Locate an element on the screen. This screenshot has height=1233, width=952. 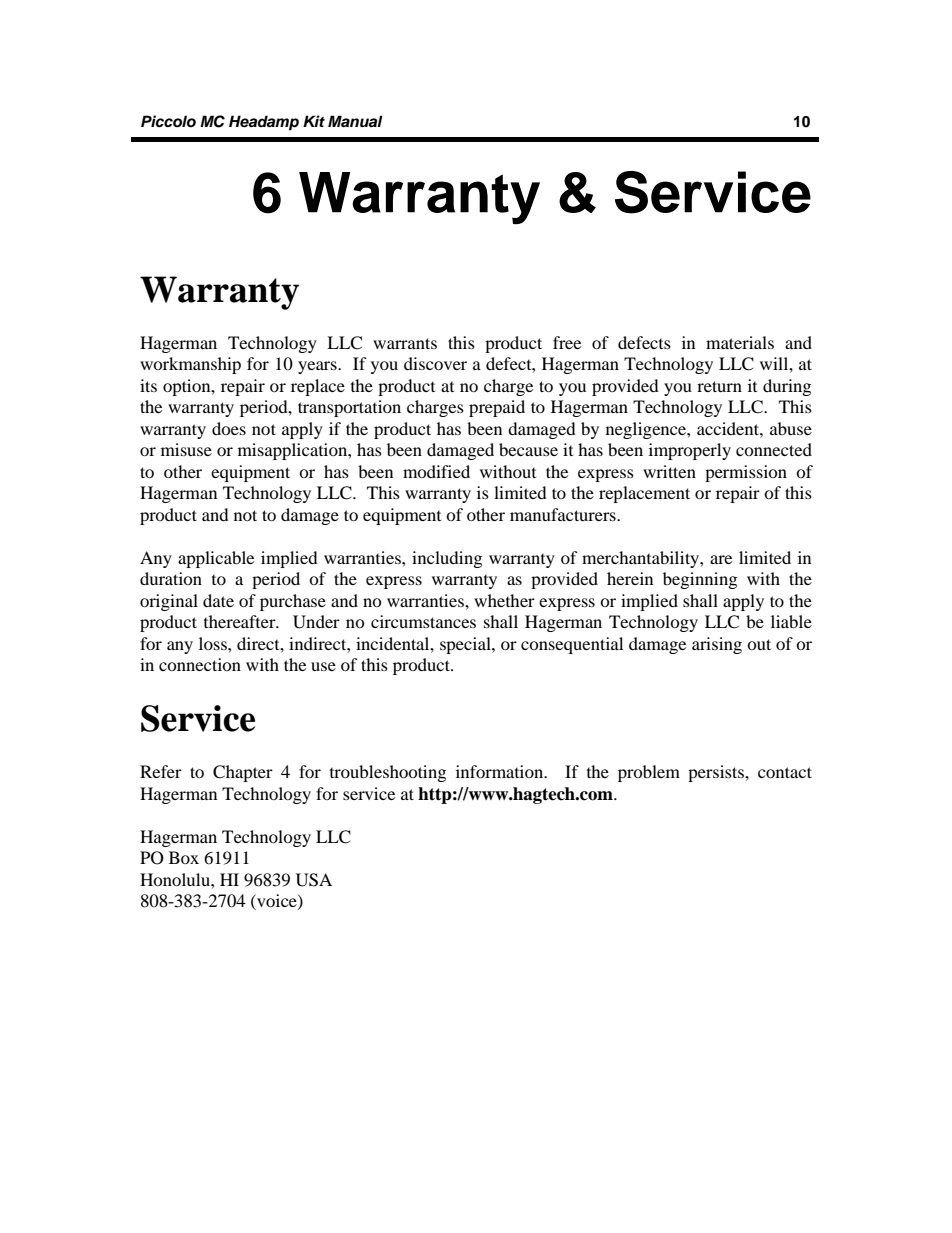
arising is located at coordinates (717, 645).
